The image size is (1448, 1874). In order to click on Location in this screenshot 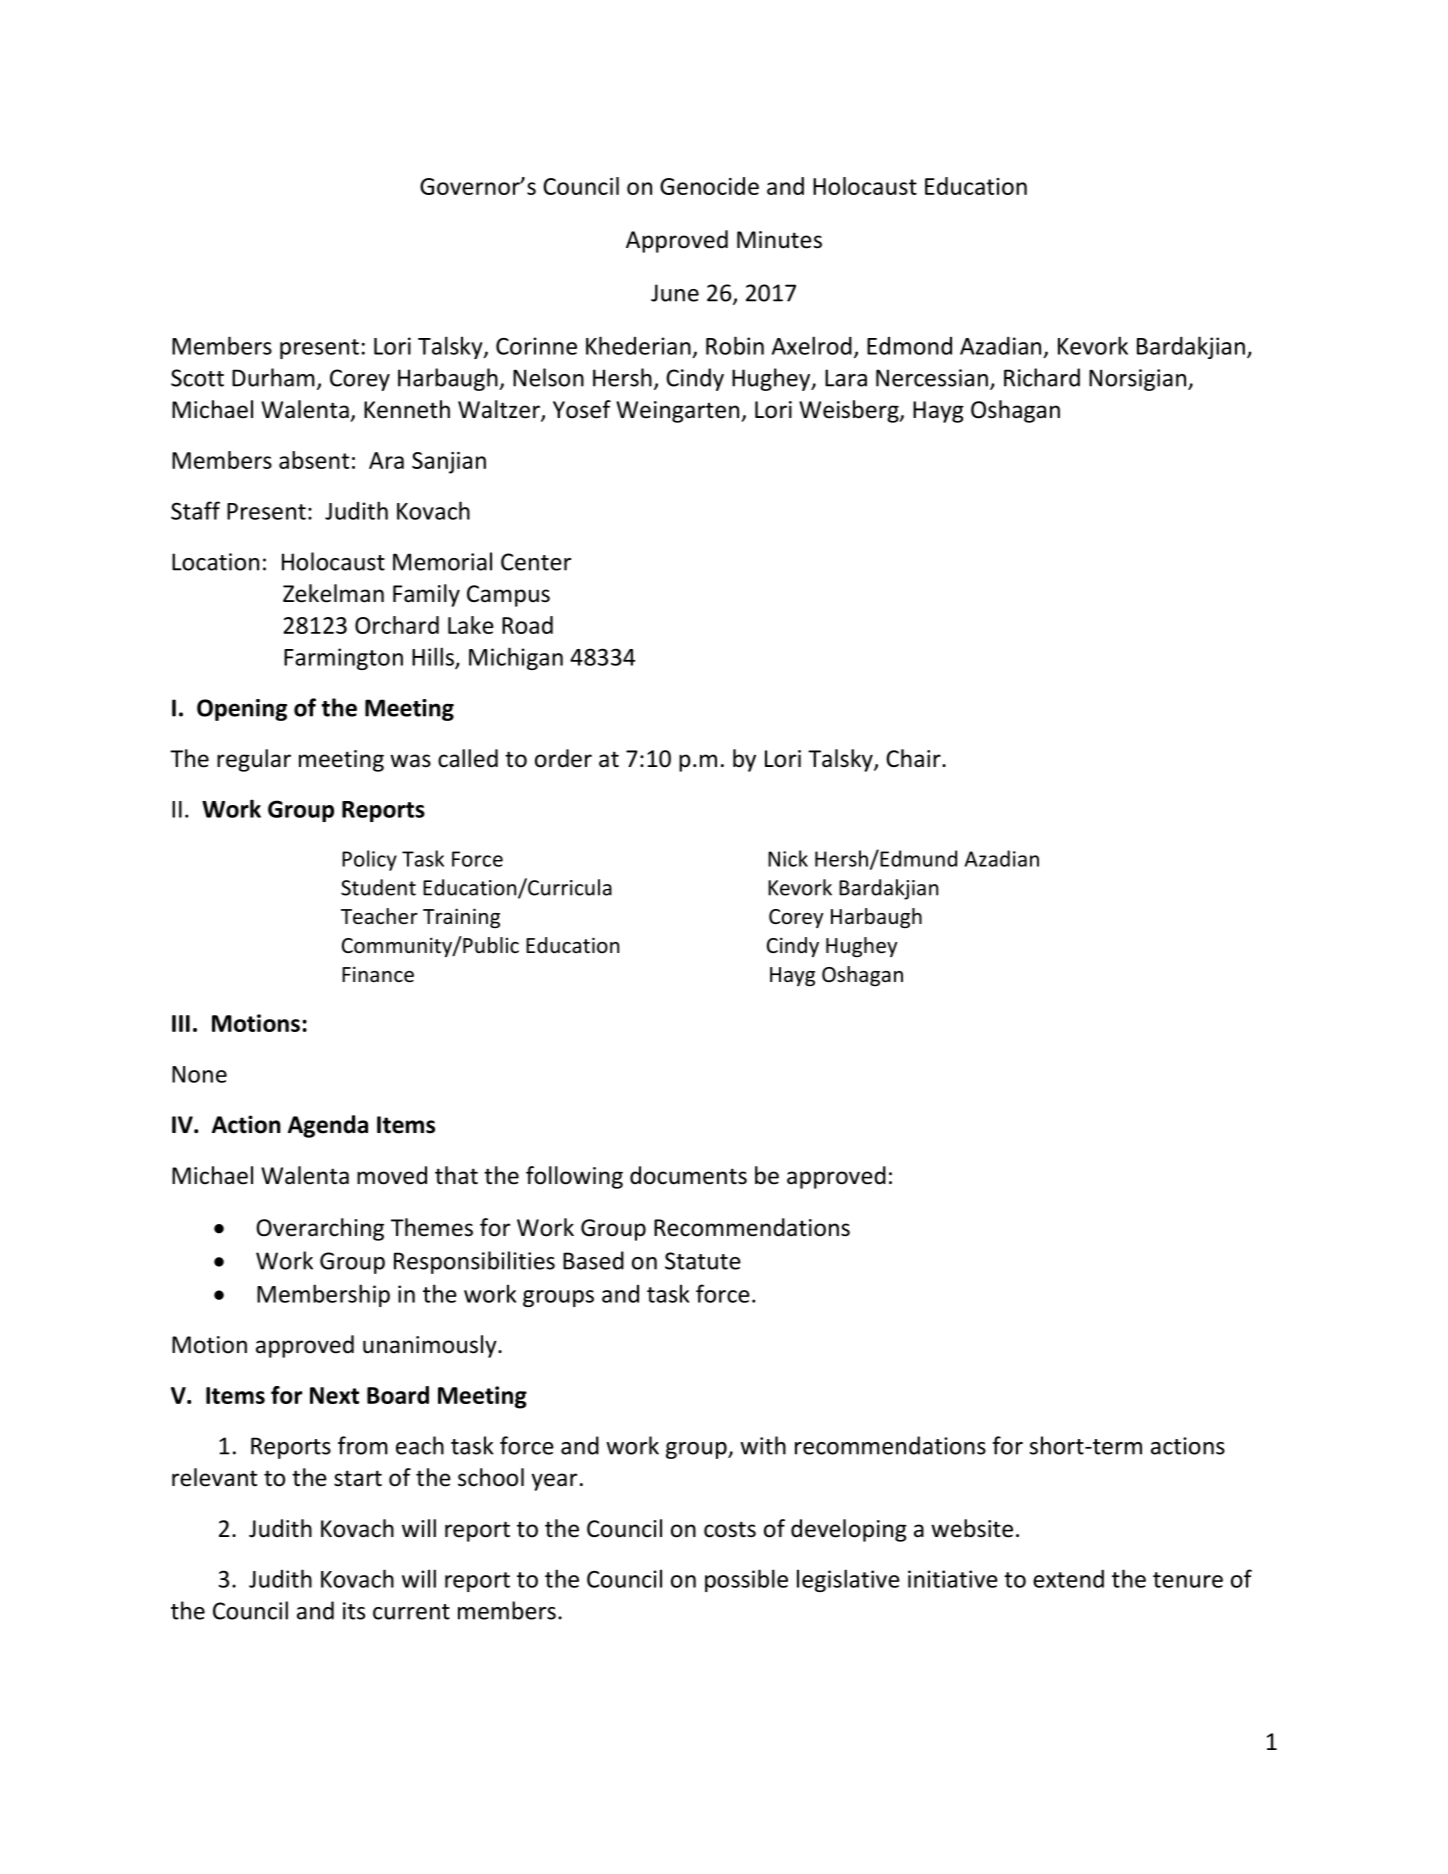, I will do `click(215, 562)`.
